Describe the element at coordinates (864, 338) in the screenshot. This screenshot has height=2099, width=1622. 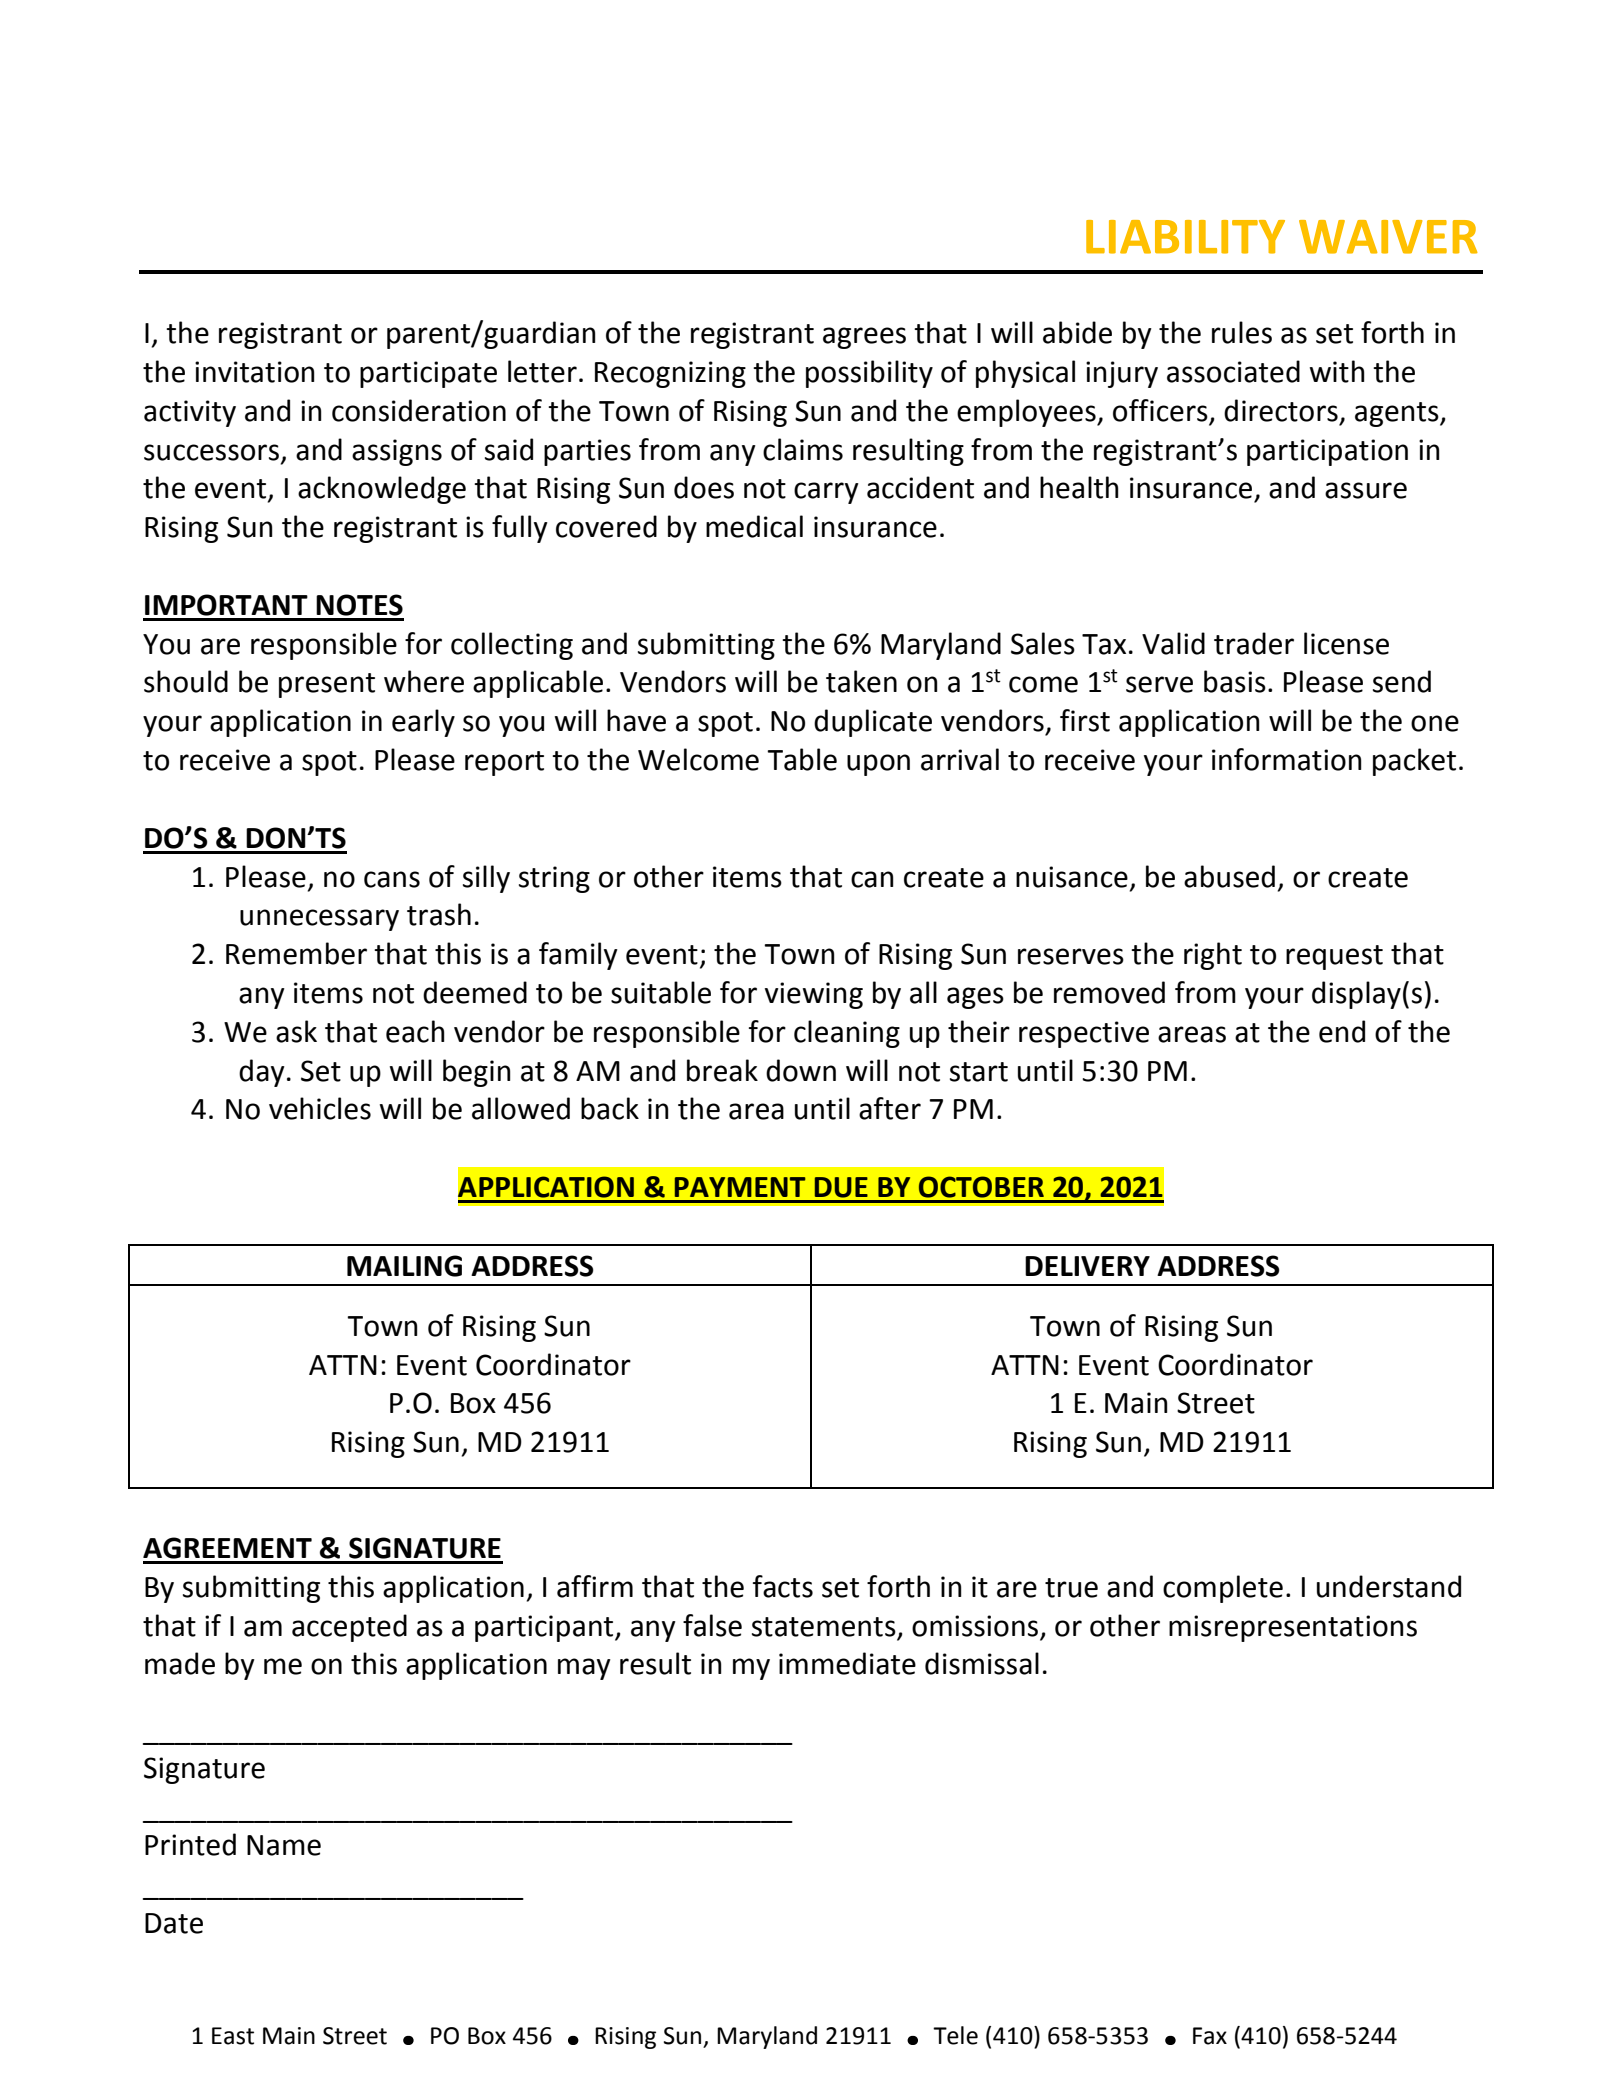
I see `agrees` at that location.
